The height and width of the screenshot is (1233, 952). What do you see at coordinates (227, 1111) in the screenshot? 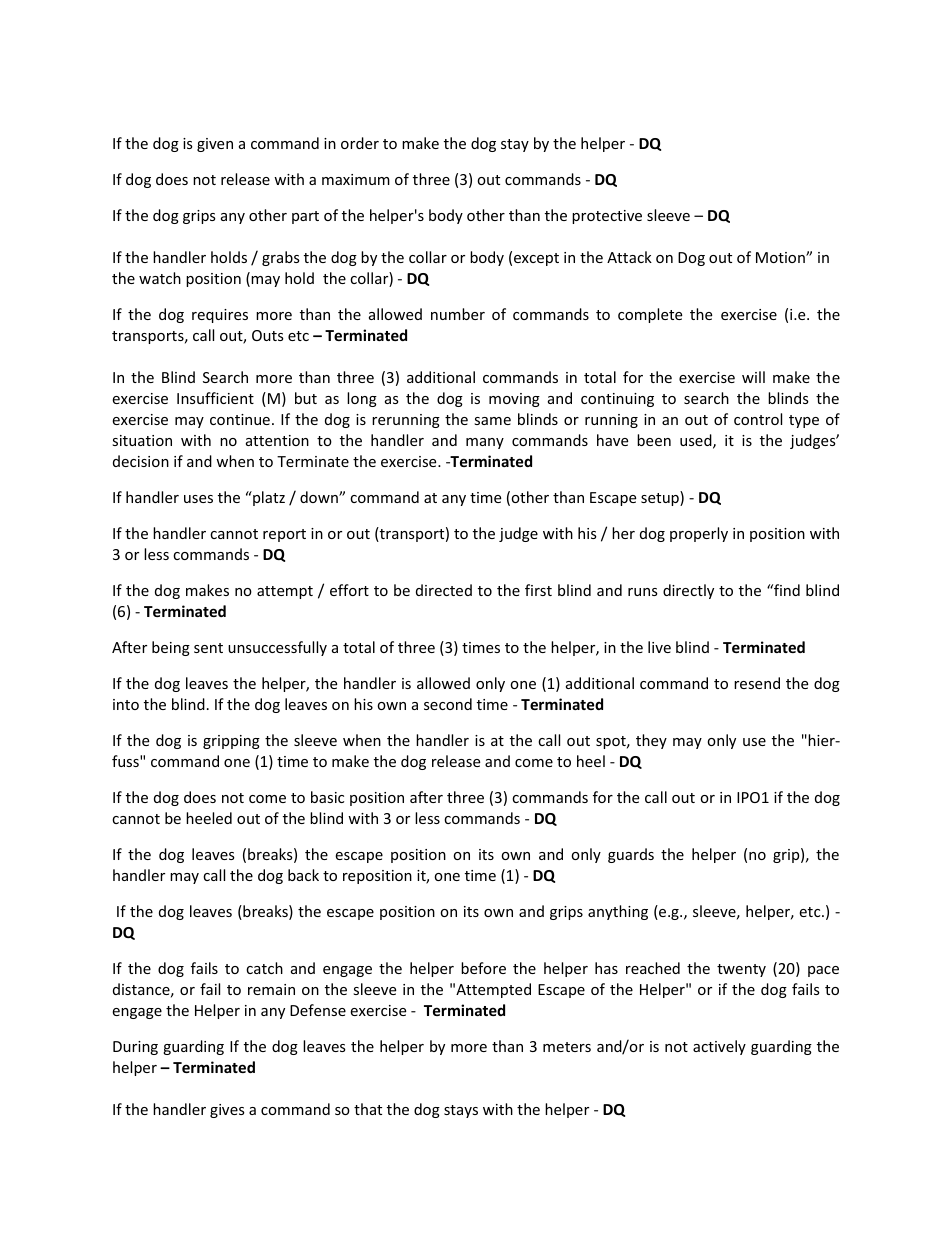
I see `gives` at bounding box center [227, 1111].
